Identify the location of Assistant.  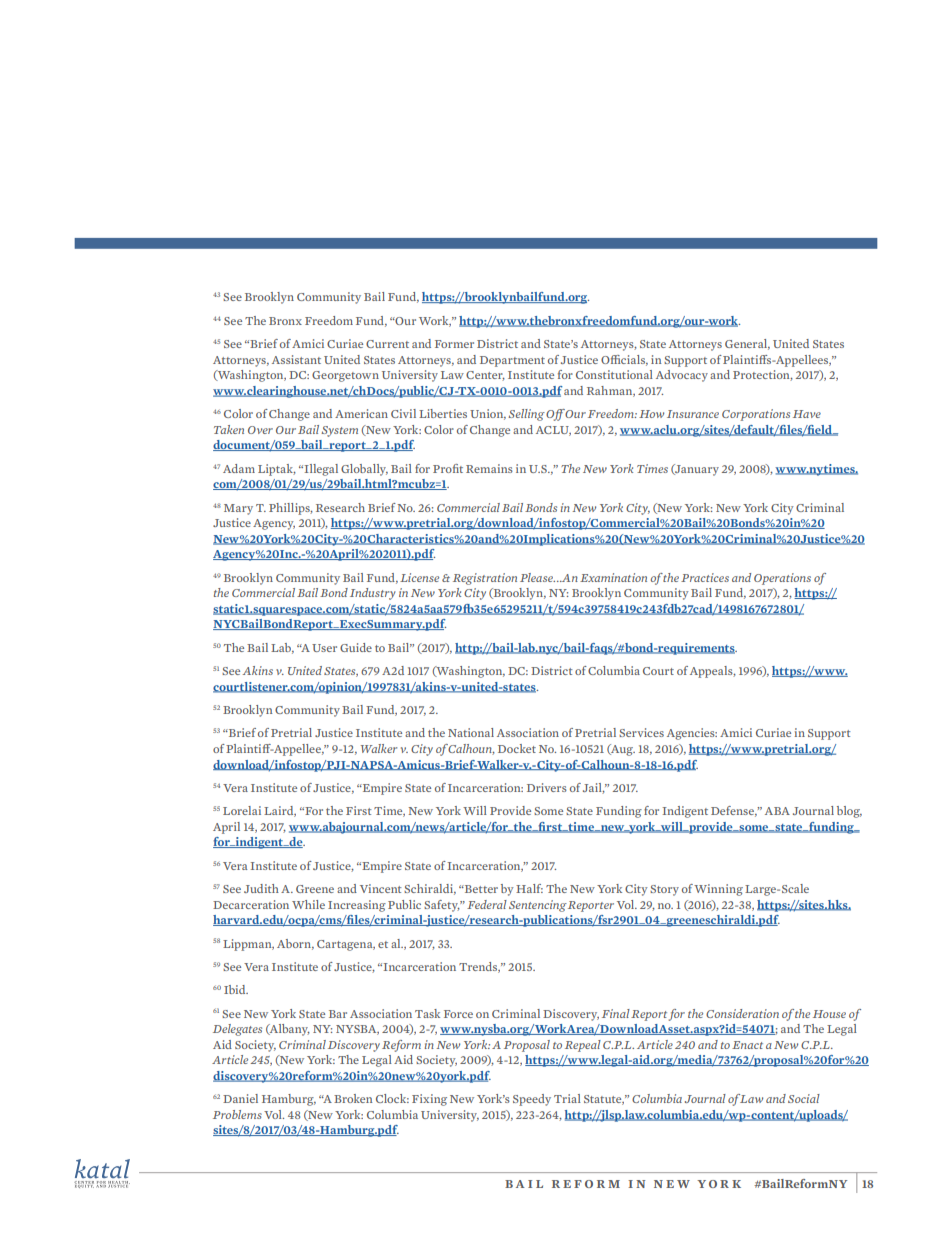
(296, 359).
